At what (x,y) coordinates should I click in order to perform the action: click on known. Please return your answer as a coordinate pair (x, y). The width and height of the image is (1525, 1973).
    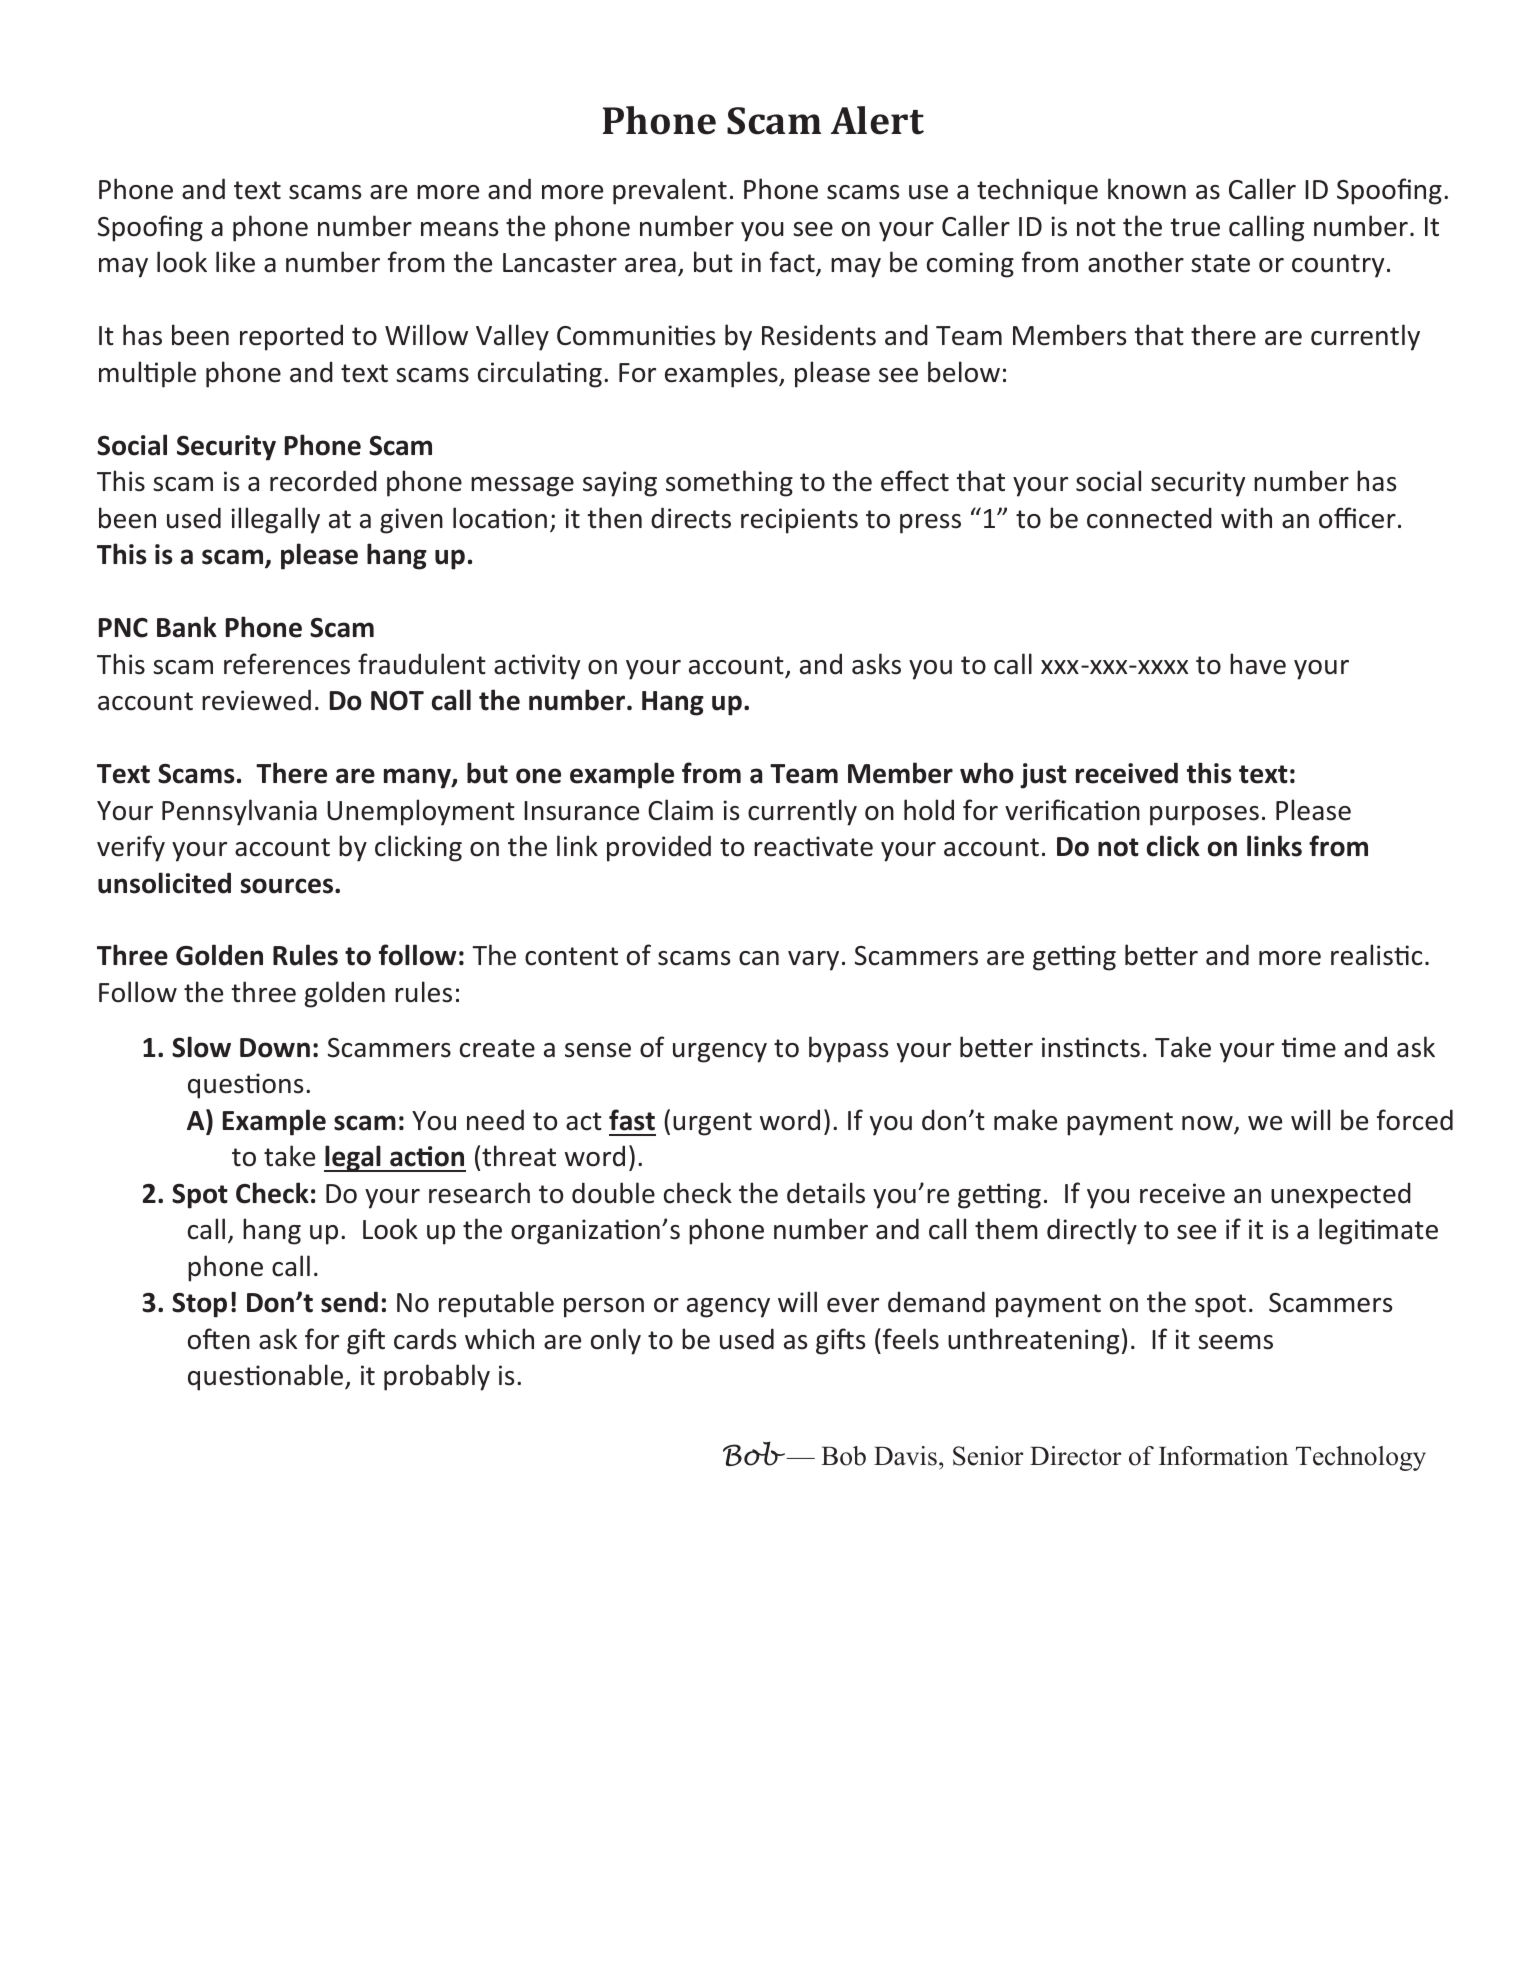
    Looking at the image, I should click on (1147, 189).
